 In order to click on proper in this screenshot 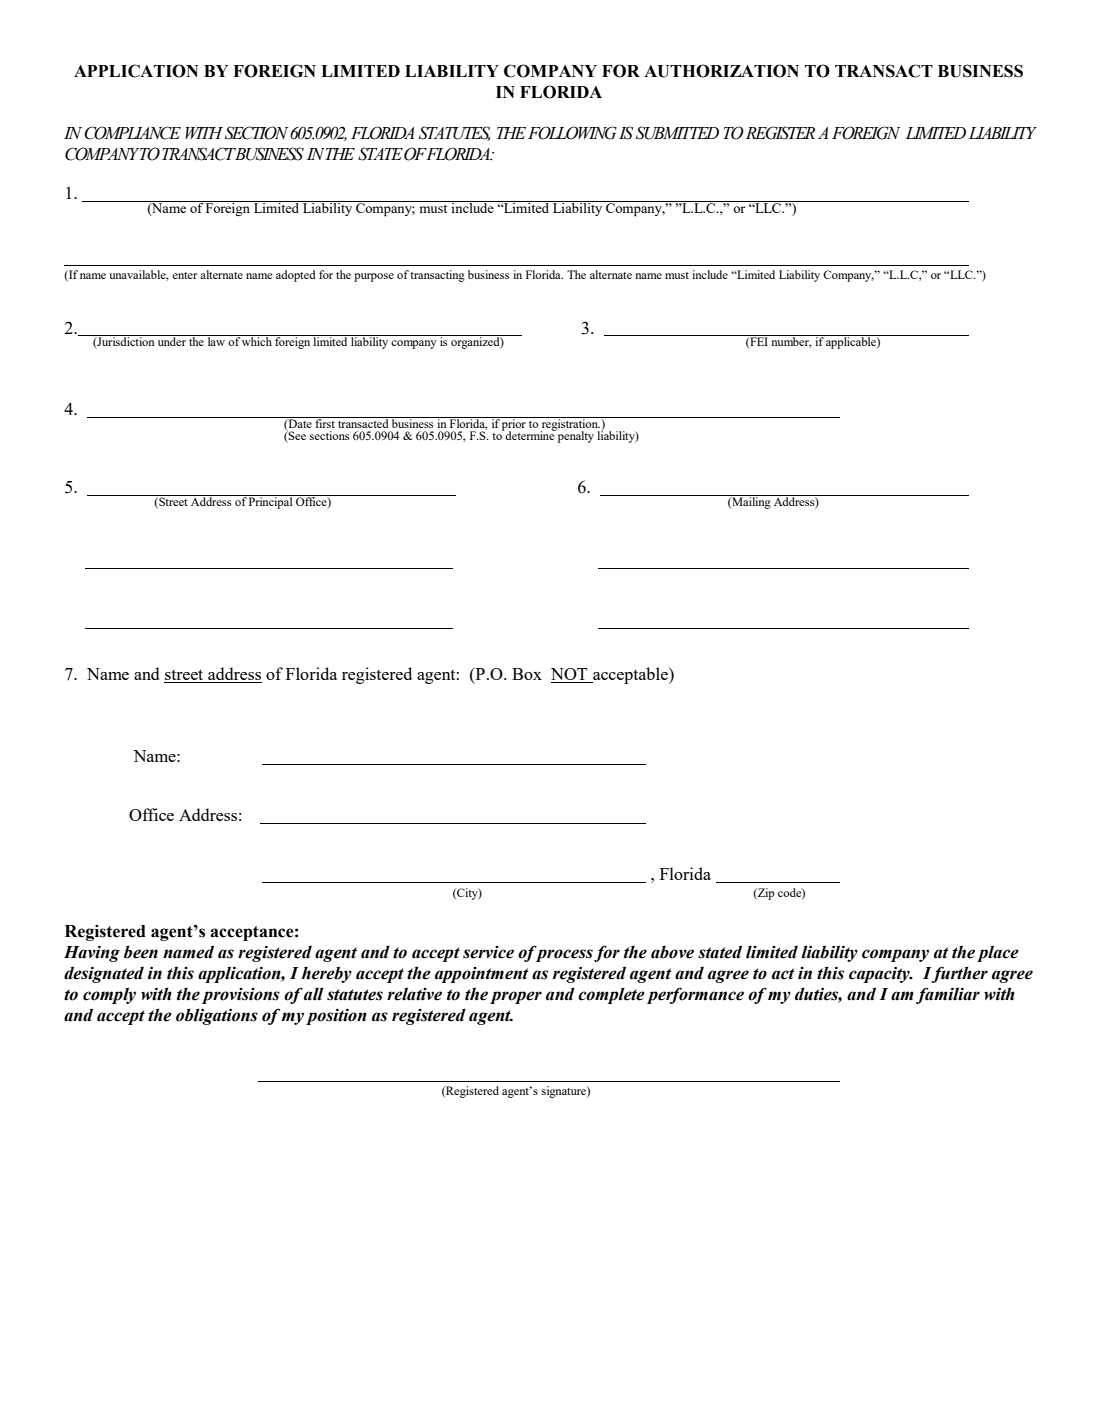, I will do `click(516, 997)`.
